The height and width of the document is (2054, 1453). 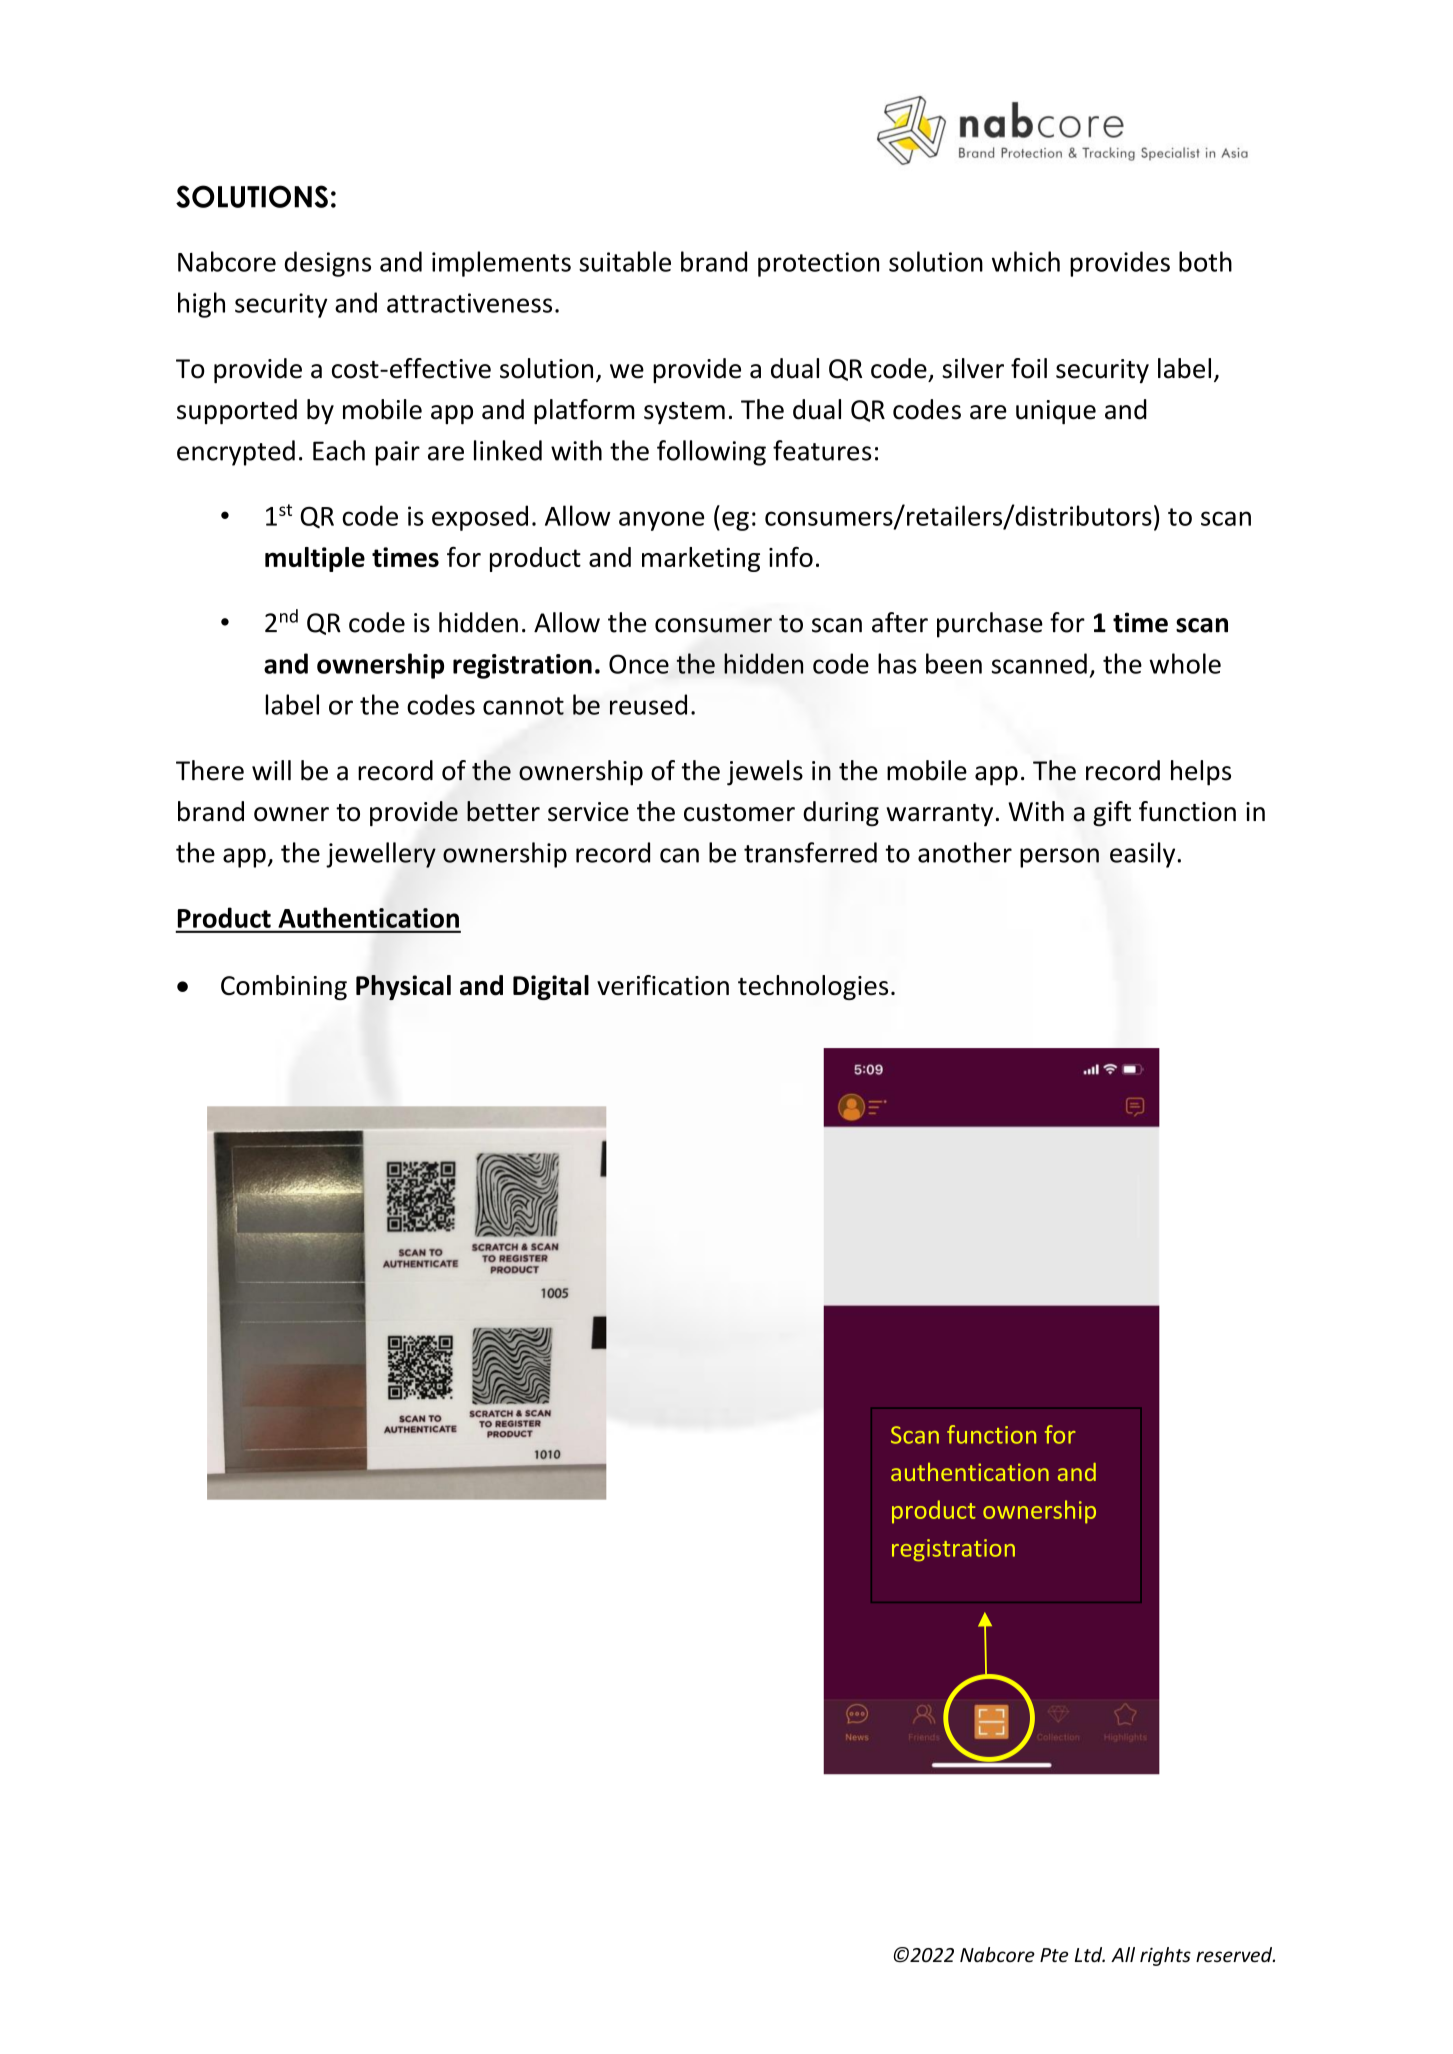 What do you see at coordinates (1059, 858) in the document?
I see `person` at bounding box center [1059, 858].
